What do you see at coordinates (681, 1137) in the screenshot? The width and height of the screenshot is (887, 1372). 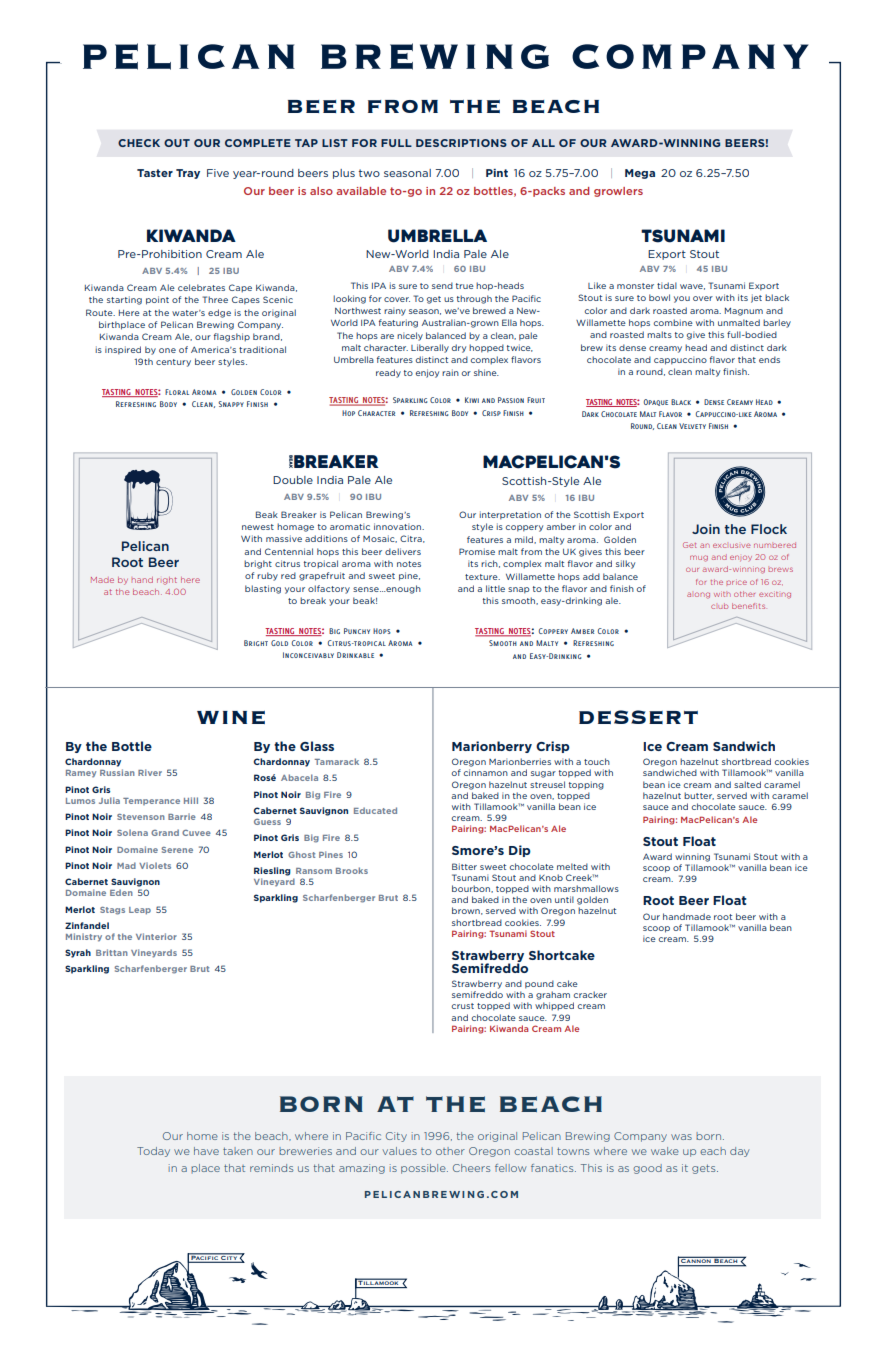 I see `was` at bounding box center [681, 1137].
